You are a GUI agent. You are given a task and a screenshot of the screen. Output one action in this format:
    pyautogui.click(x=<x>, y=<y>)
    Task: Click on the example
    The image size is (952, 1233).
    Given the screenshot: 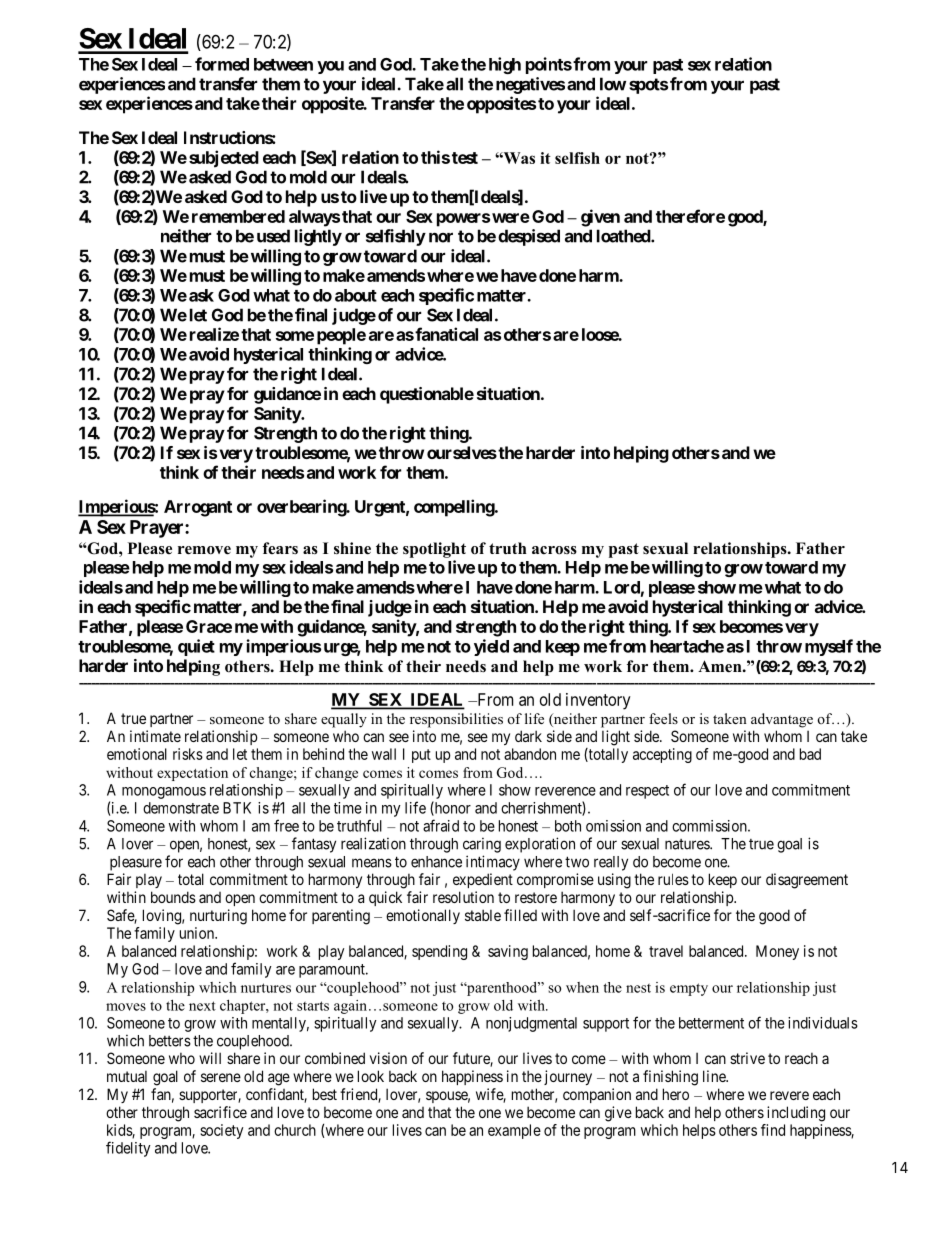 What is the action you would take?
    pyautogui.click(x=514, y=1131)
